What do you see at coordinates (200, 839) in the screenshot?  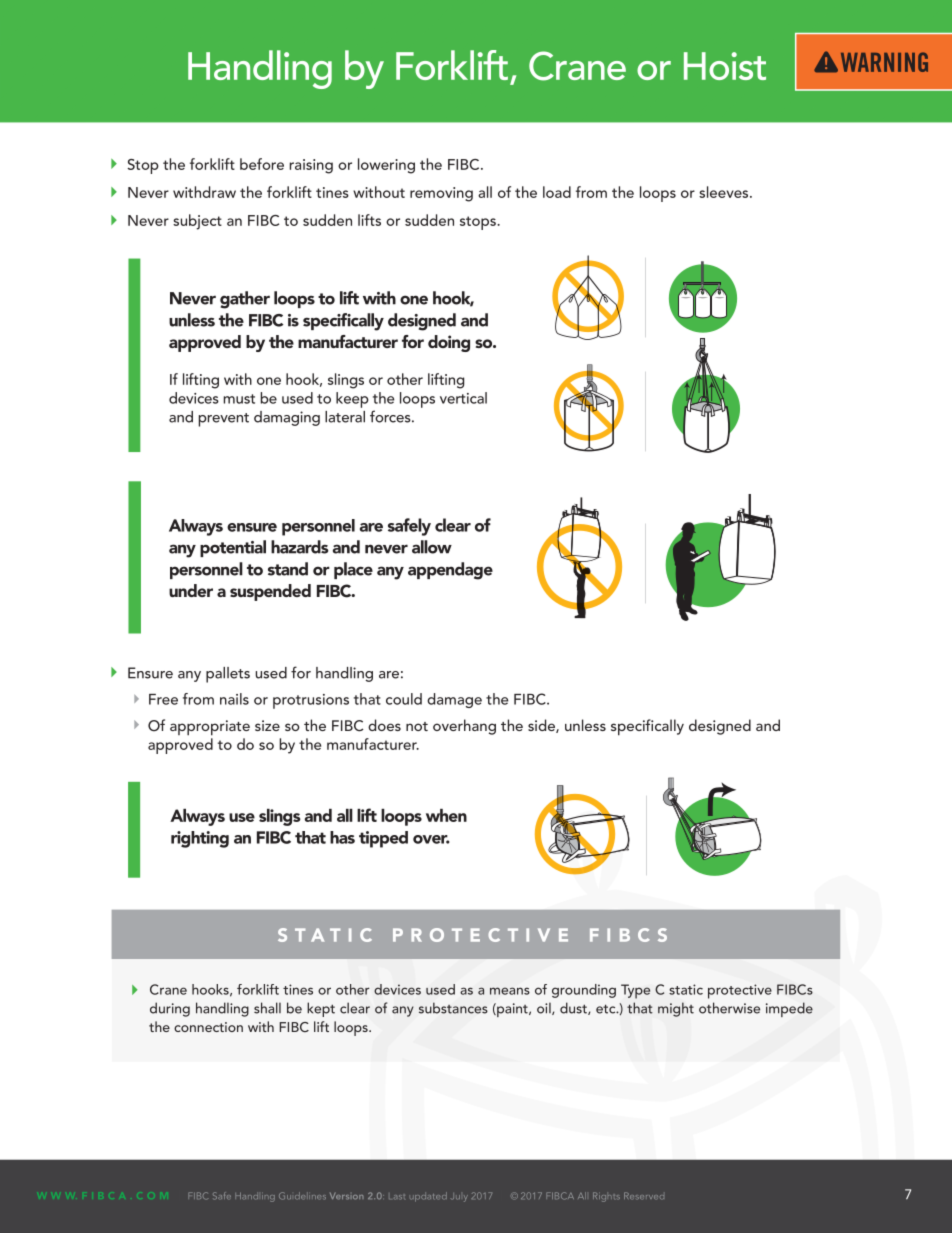 I see `righting` at bounding box center [200, 839].
